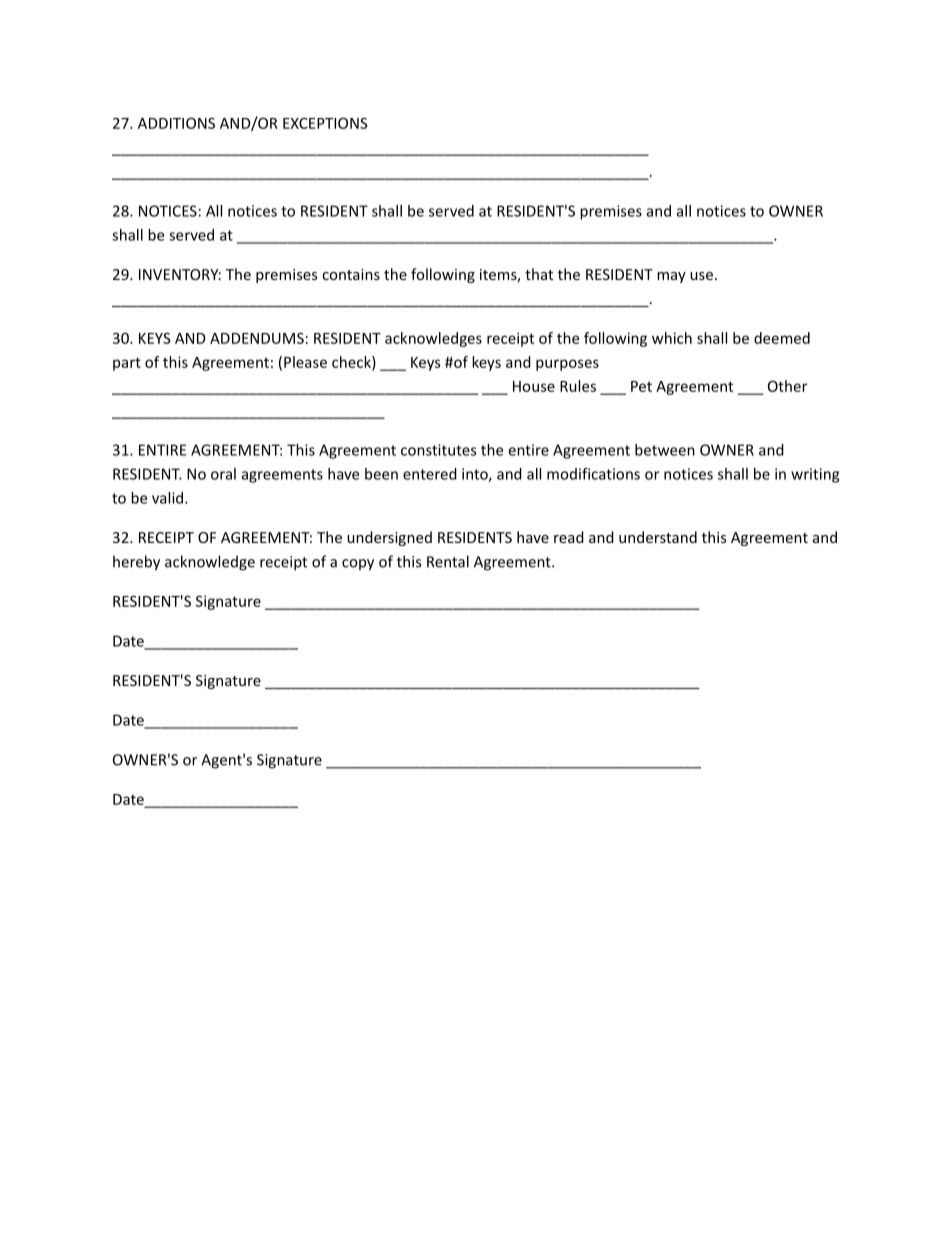 The width and height of the page is (952, 1233). I want to click on that, so click(539, 274).
